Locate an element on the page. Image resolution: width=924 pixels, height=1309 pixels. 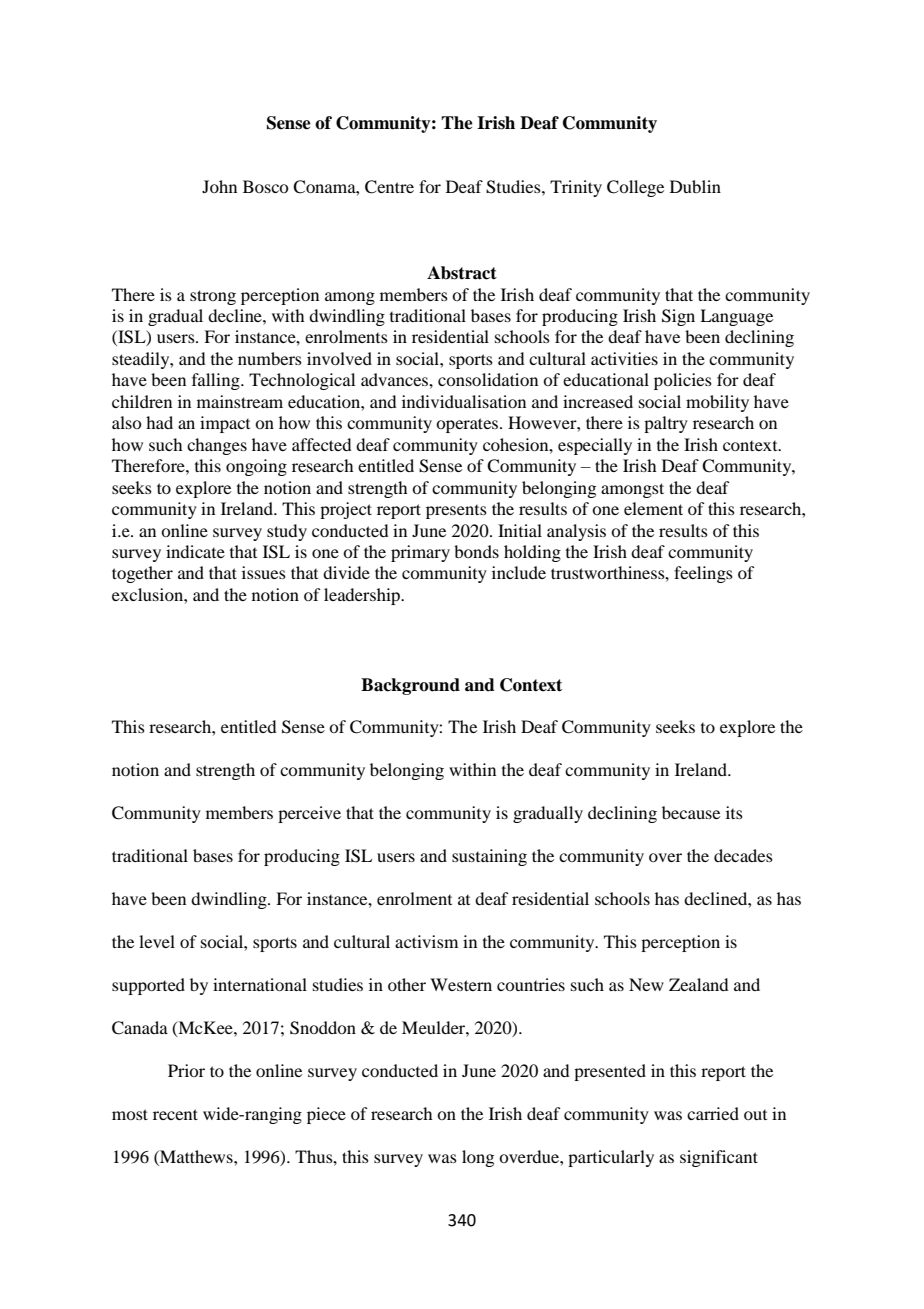
Dublin is located at coordinates (695, 186).
